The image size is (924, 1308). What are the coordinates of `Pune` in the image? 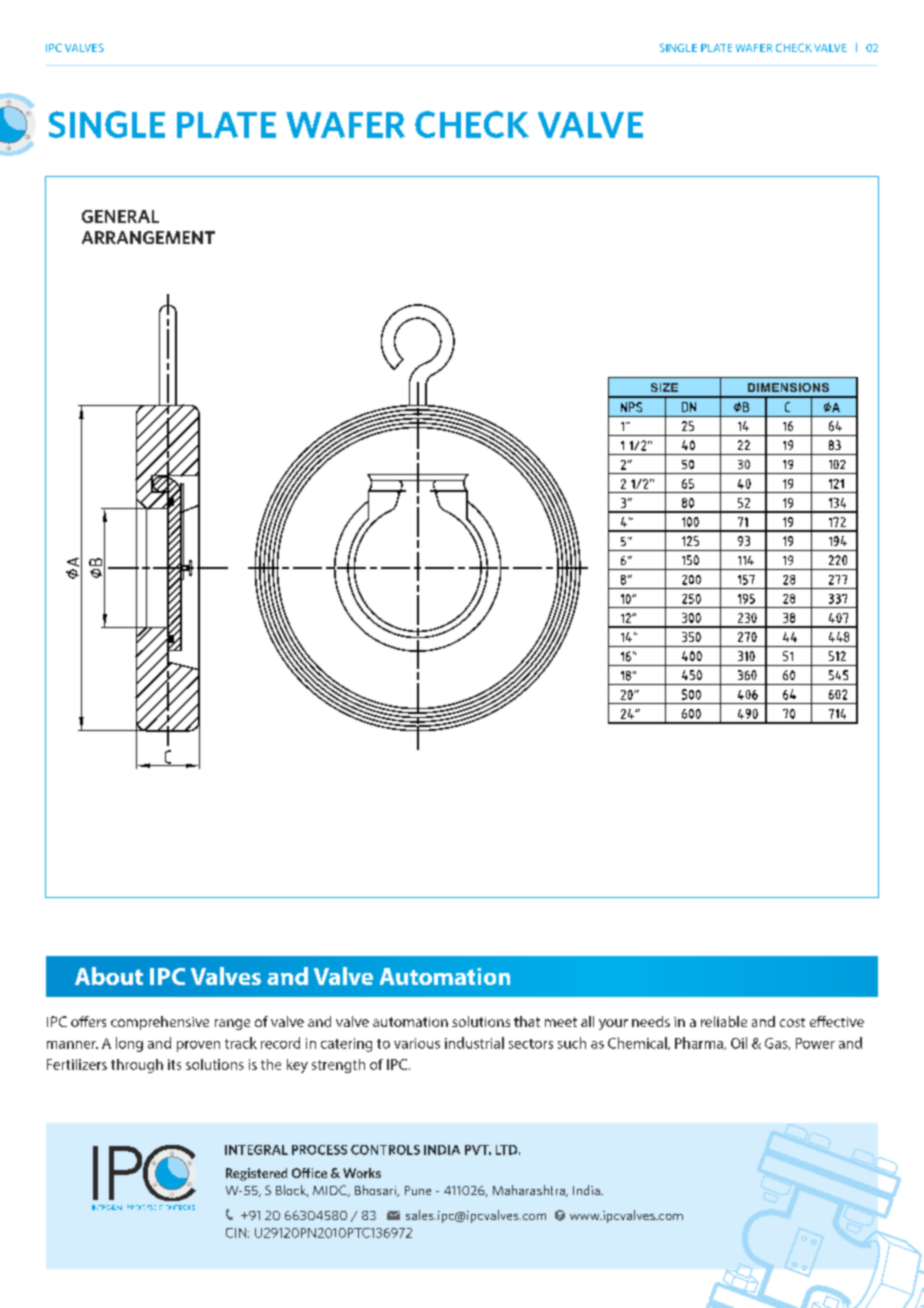 It's located at (418, 1190).
